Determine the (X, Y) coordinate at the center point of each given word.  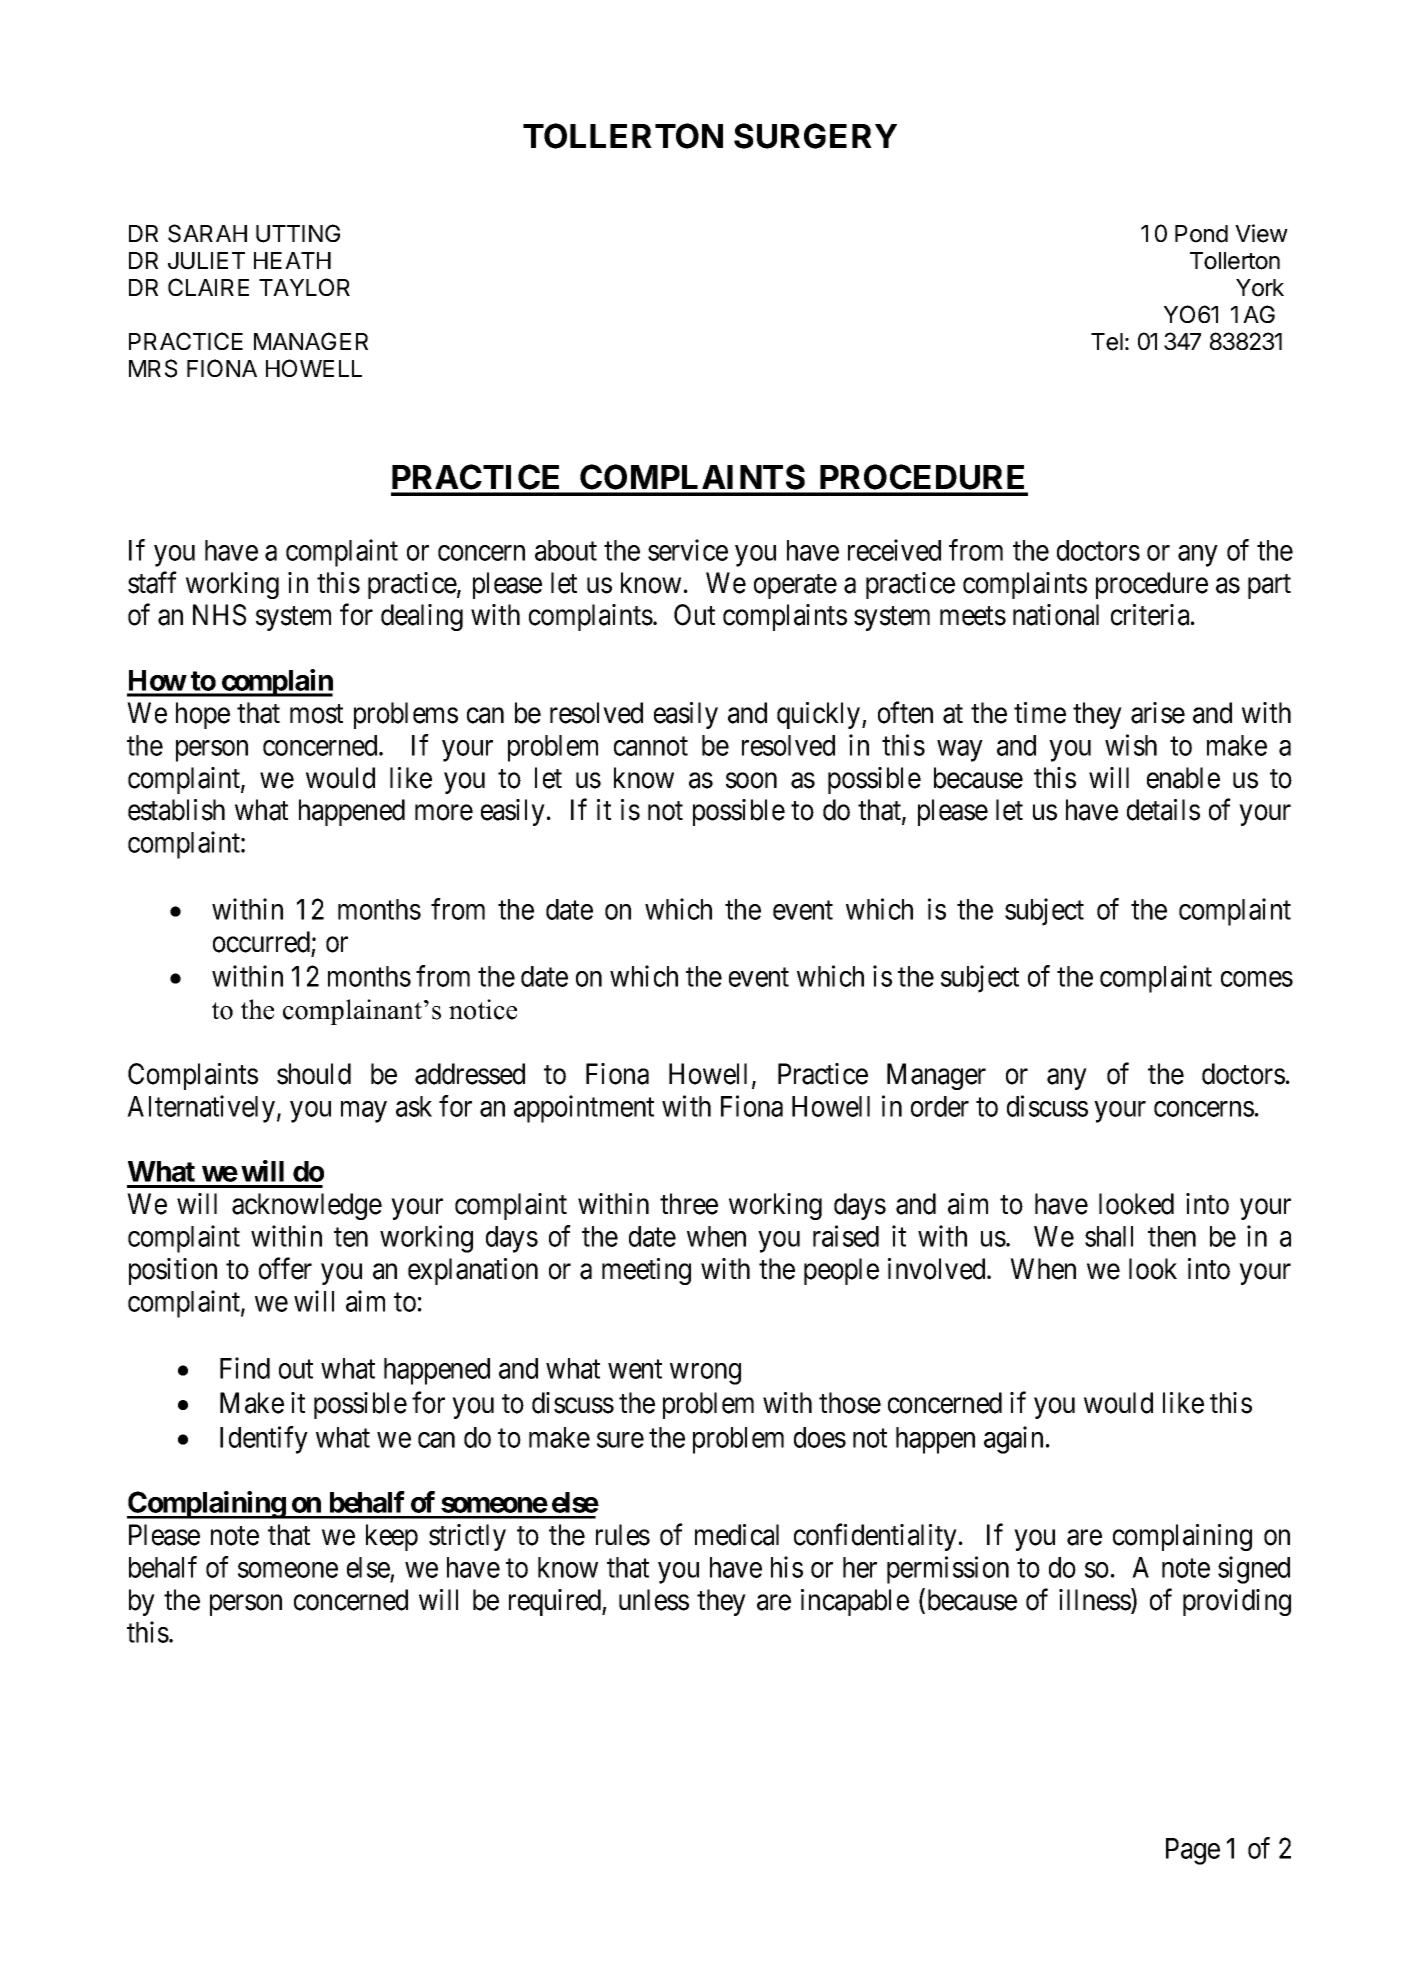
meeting (646, 1271)
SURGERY (815, 136)
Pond (1201, 234)
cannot (651, 746)
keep (392, 1537)
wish (1131, 745)
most (316, 714)
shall (1109, 1236)
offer (285, 1269)
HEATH (292, 260)
